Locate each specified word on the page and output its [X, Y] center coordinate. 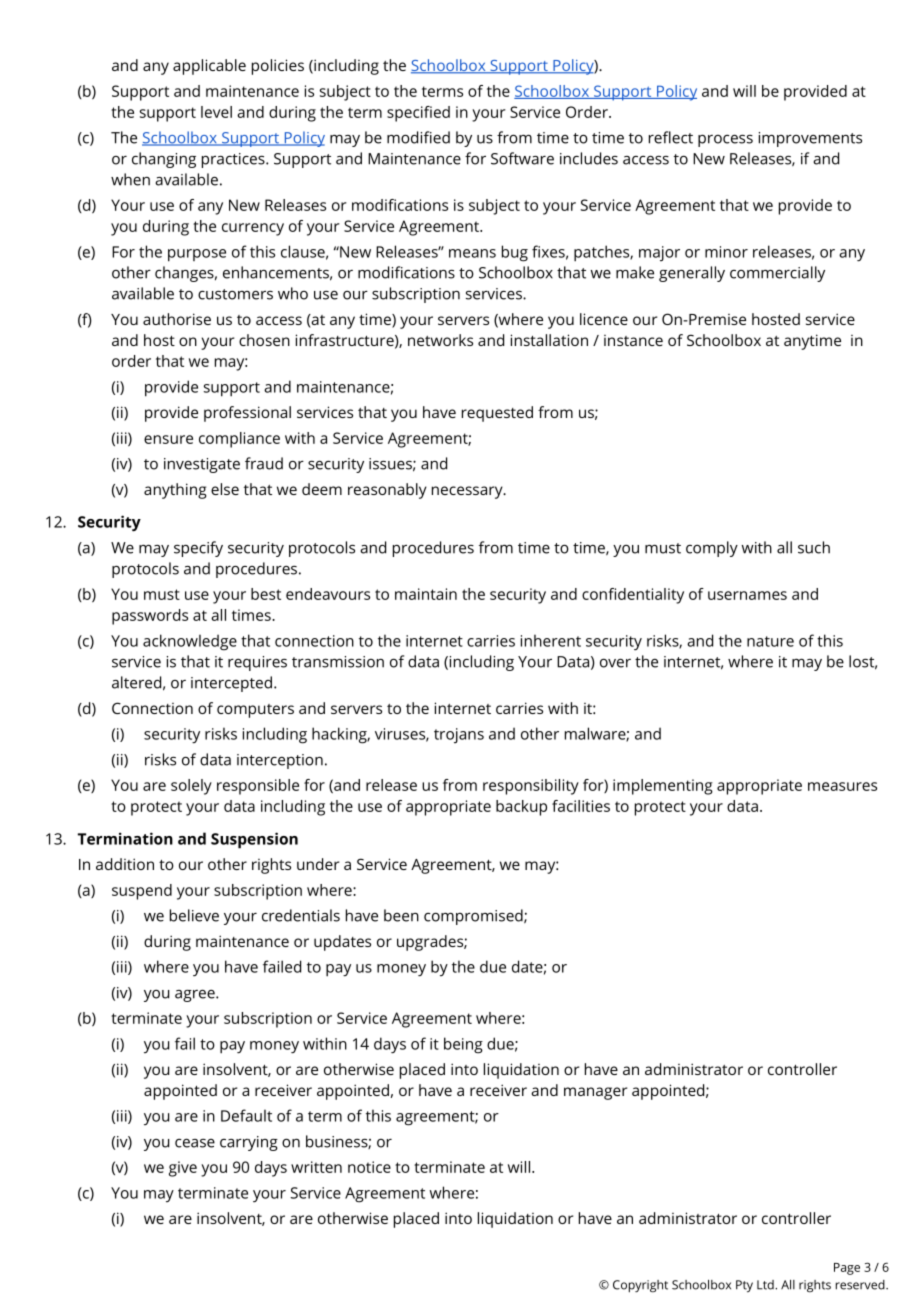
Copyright [640, 1286]
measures [842, 786]
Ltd [766, 1285]
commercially [777, 274]
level [216, 112]
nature [770, 641]
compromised [474, 917]
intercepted [231, 684]
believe [194, 915]
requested [497, 414]
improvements [810, 139]
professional [247, 414]
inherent [551, 640]
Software [522, 158]
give [183, 1169]
